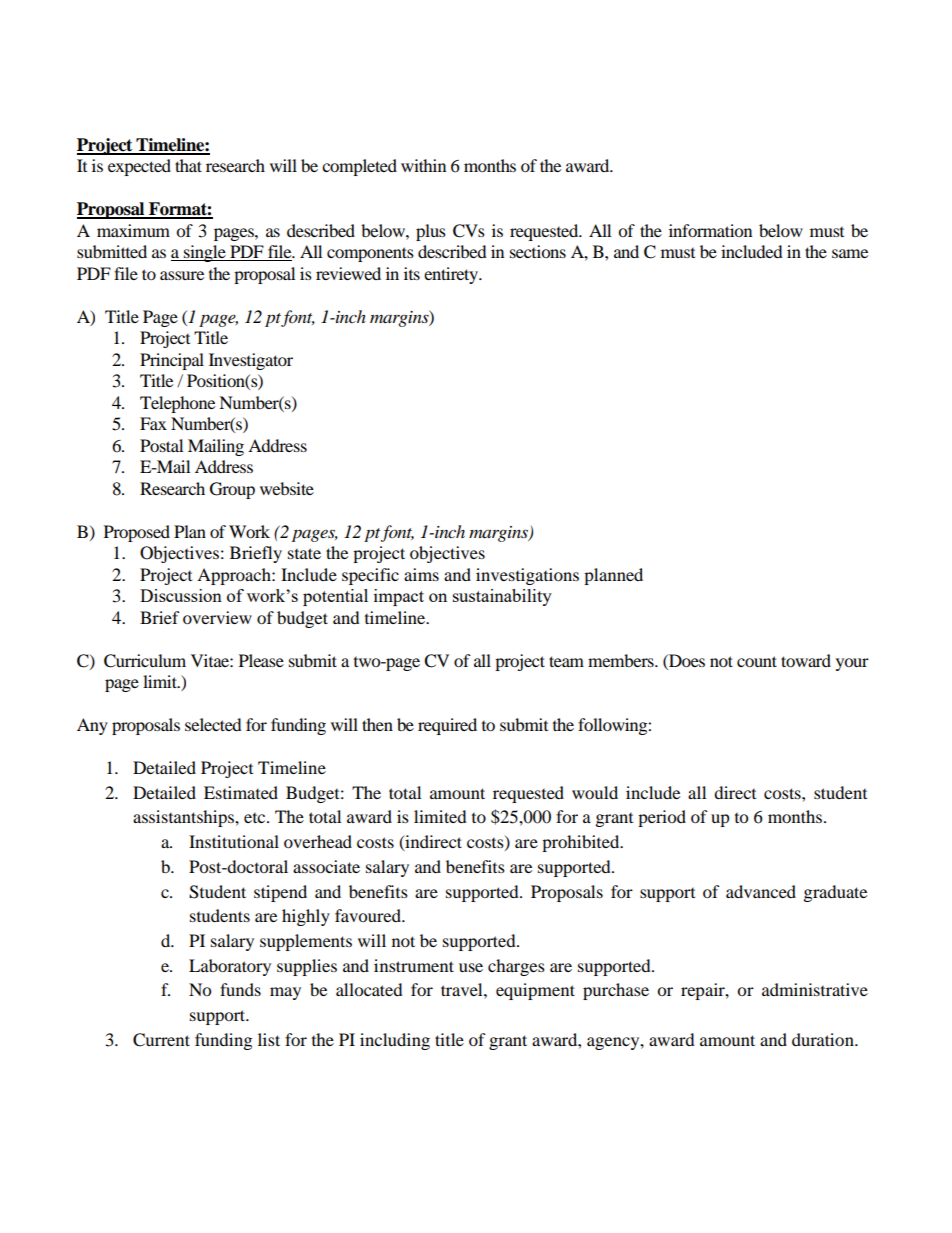  I want to click on administrative, so click(815, 989).
